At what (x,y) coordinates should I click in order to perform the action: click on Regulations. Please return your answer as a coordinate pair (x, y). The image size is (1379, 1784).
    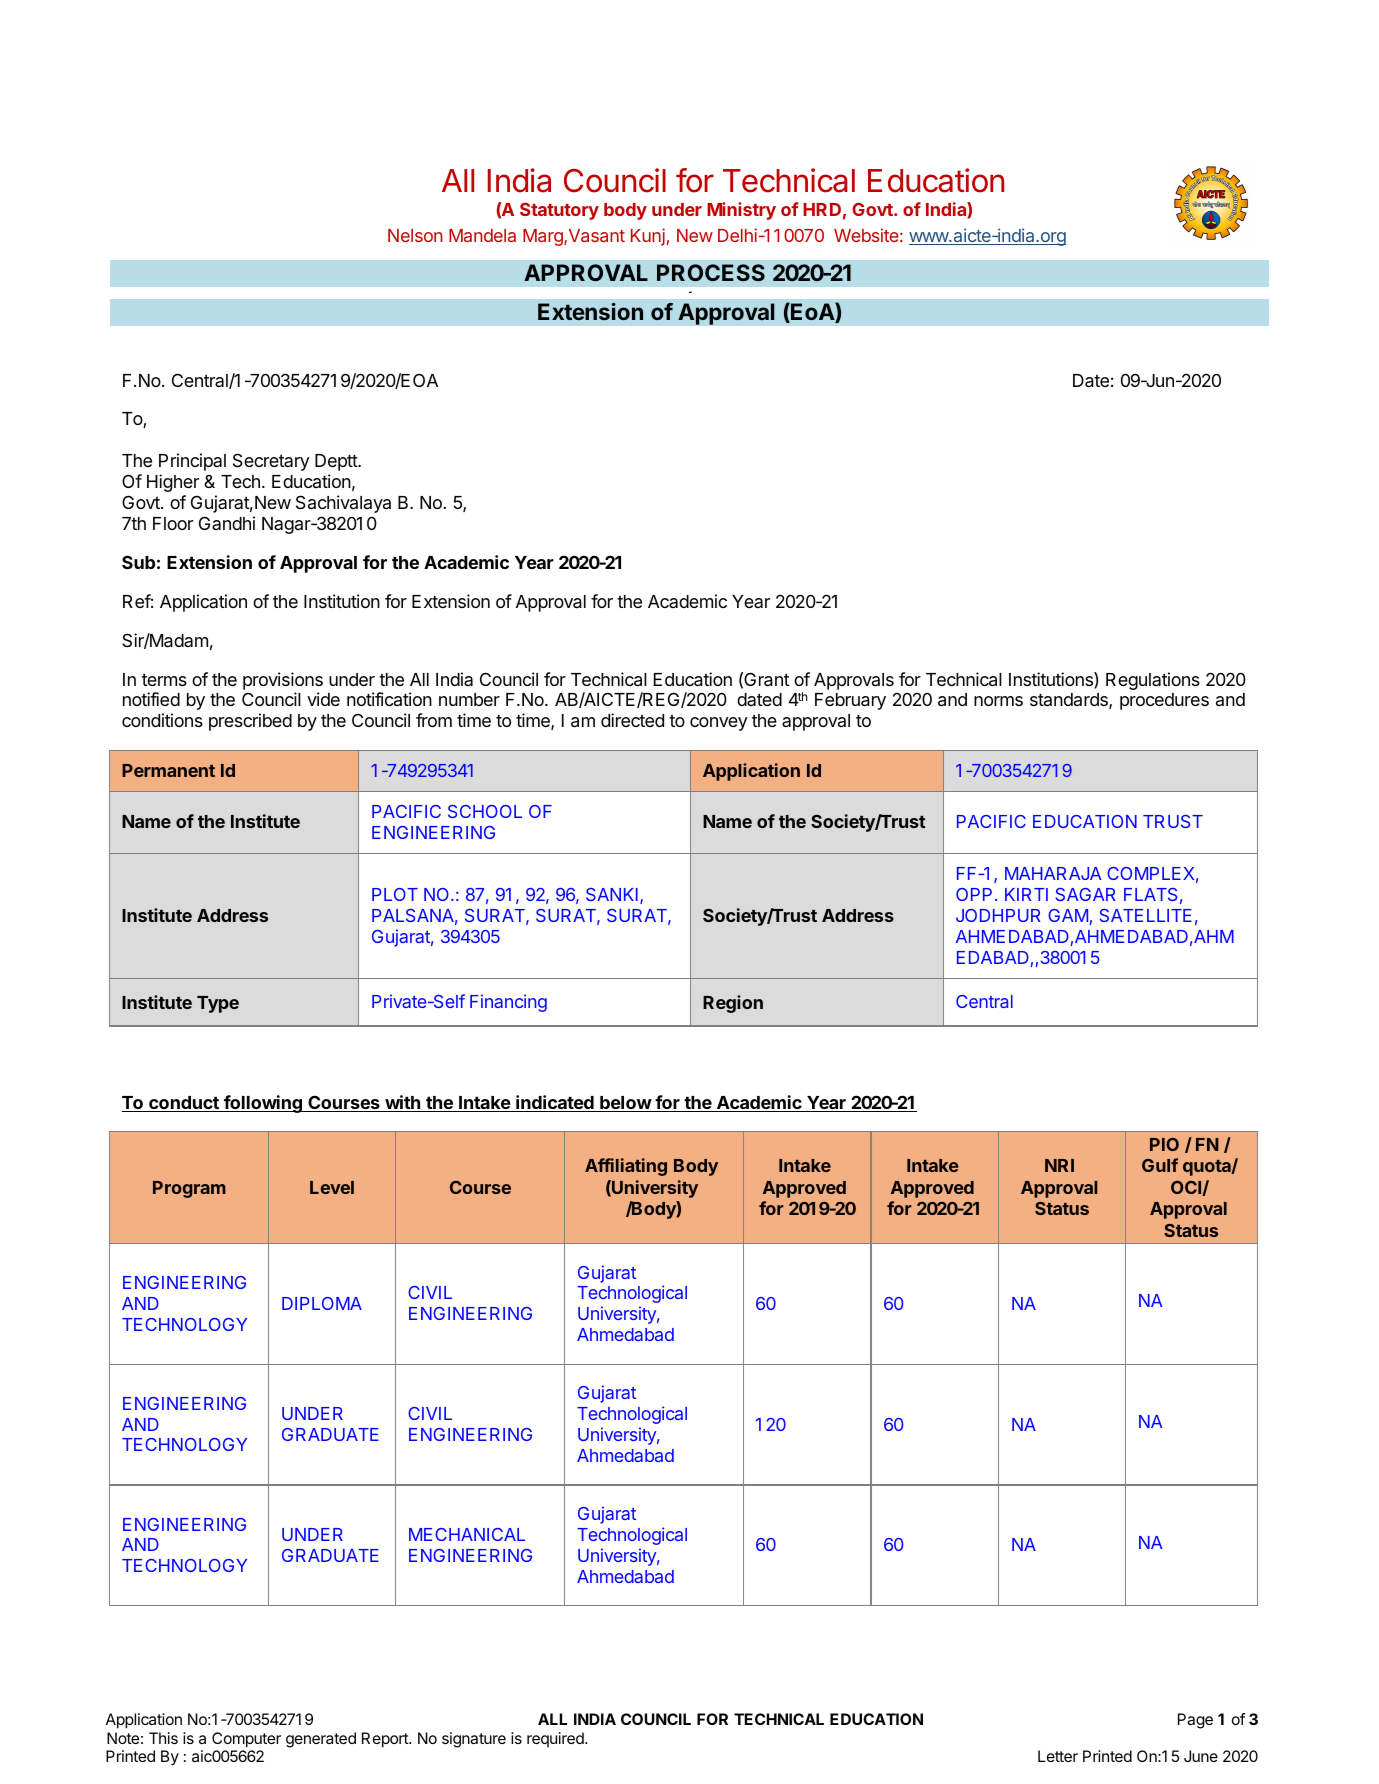
    Looking at the image, I should click on (1153, 681).
